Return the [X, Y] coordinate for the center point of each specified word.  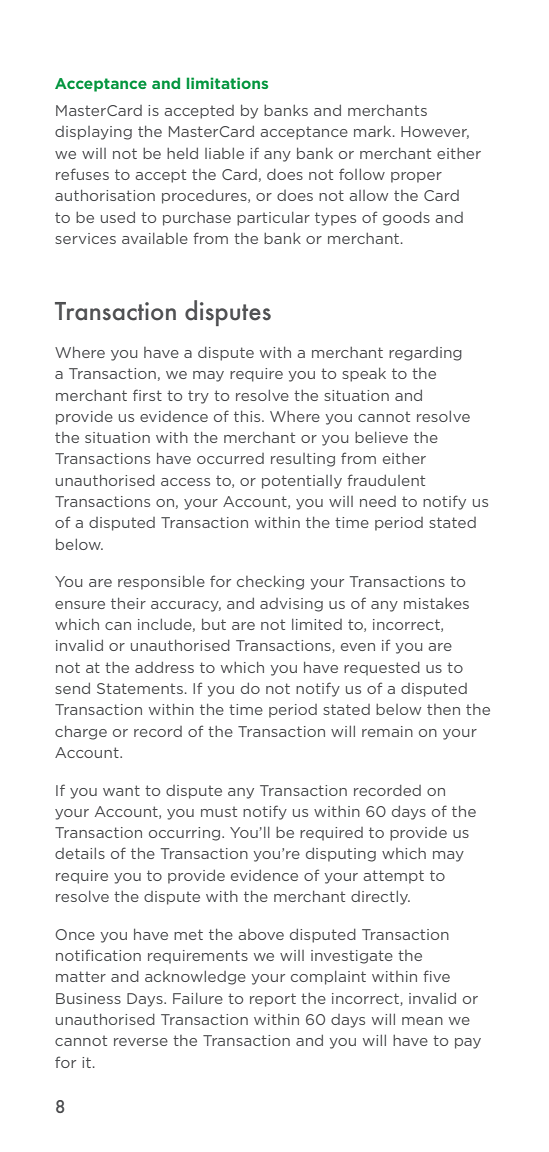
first [147, 395]
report [273, 1000]
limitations [227, 83]
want [121, 790]
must [219, 812]
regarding [425, 354]
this [248, 416]
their [128, 603]
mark [374, 131]
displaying [93, 133]
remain [387, 731]
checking [270, 582]
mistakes [436, 603]
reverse [141, 1042]
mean [422, 1021]
